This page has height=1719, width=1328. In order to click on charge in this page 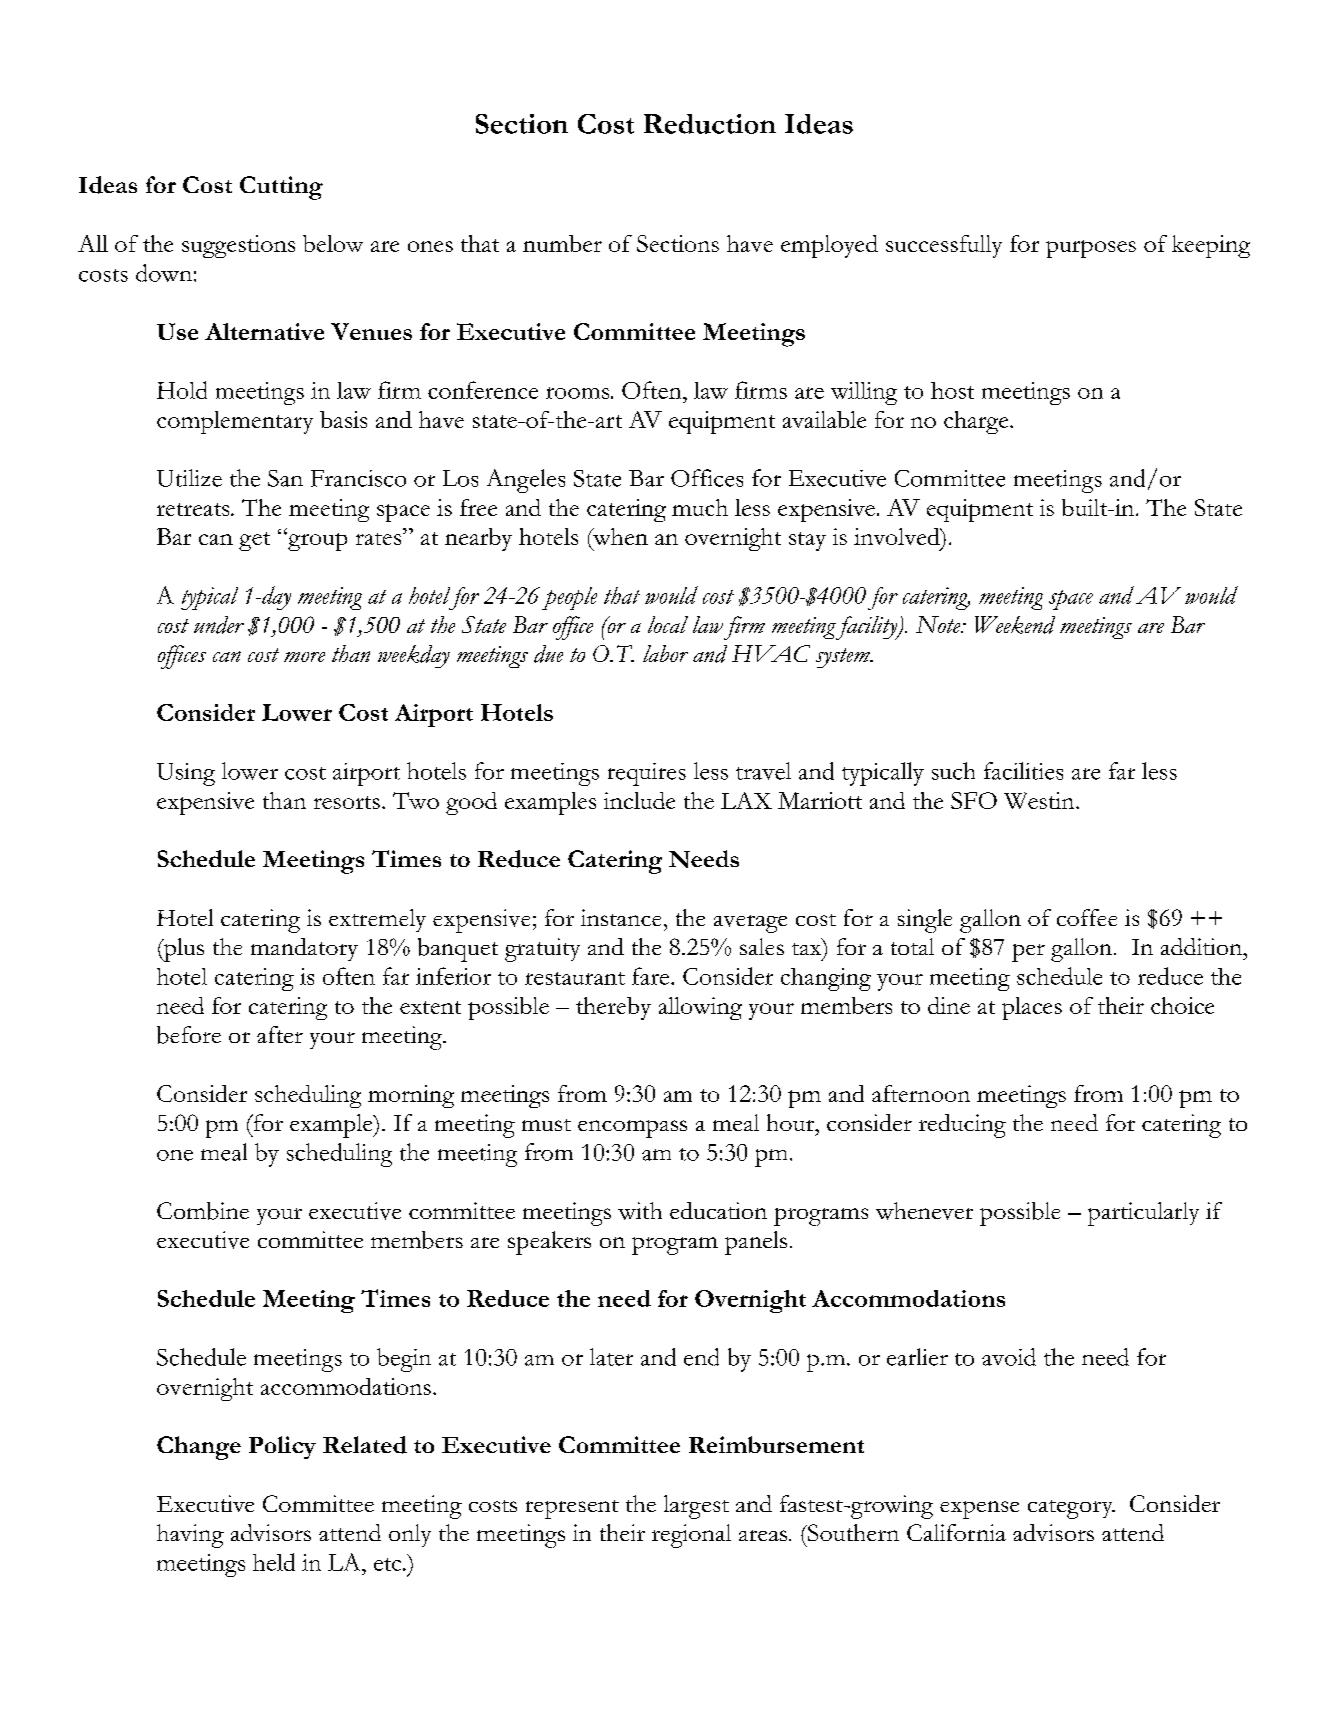, I will do `click(977, 422)`.
